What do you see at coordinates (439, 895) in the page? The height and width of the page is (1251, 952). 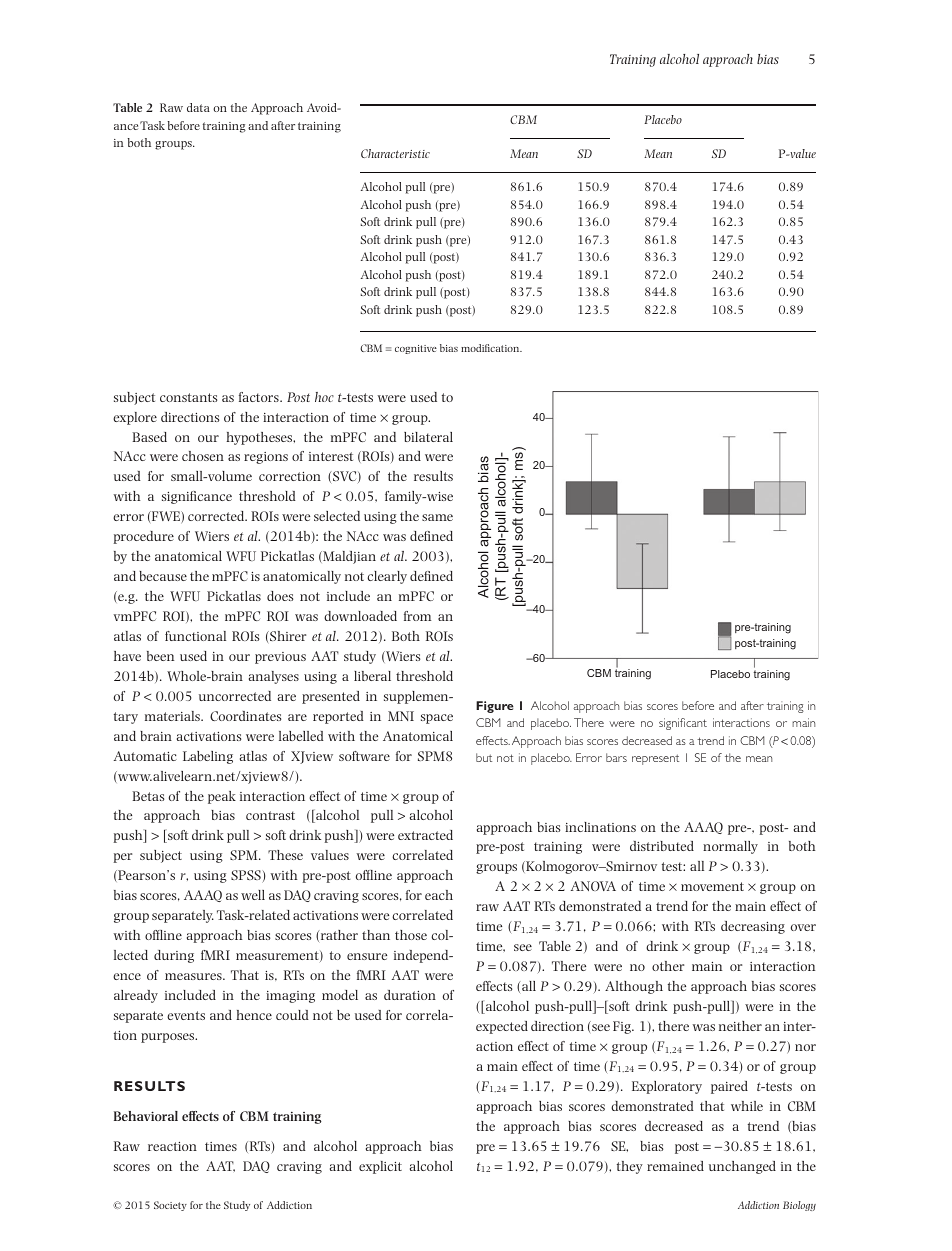 I see `each` at bounding box center [439, 895].
